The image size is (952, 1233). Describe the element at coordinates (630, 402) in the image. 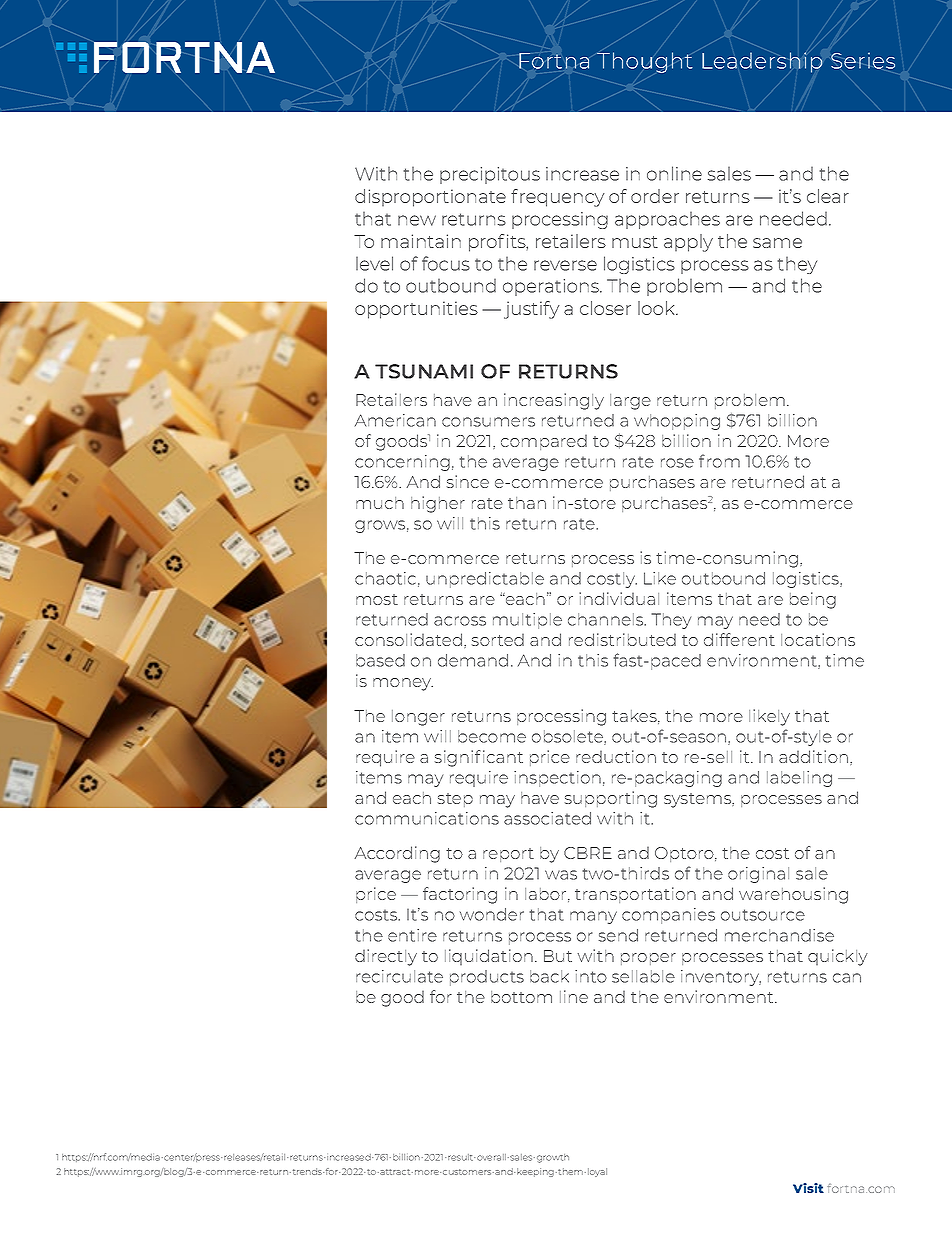

I see `large` at that location.
